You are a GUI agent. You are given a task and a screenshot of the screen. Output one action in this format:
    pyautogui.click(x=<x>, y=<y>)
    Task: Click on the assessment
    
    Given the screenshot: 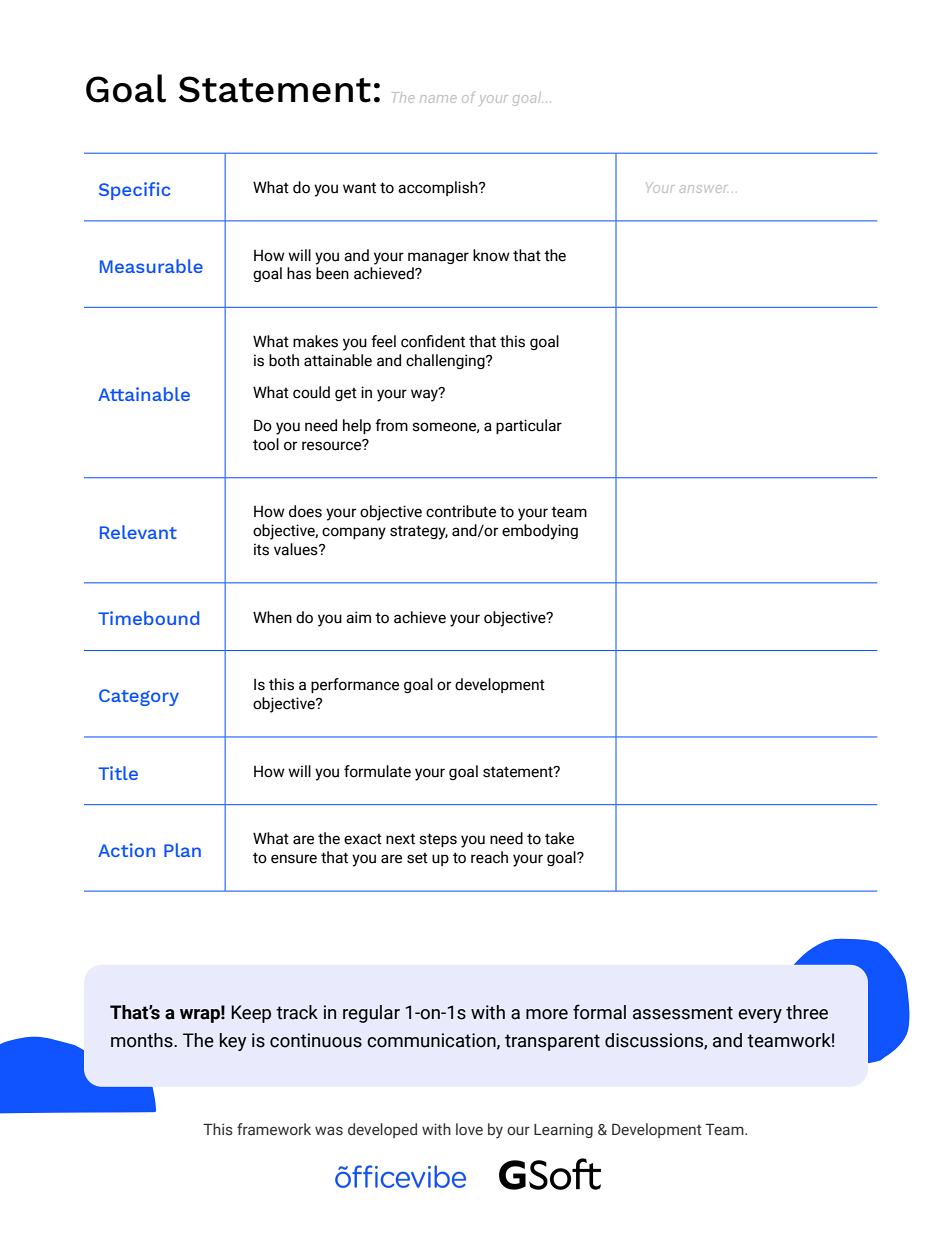 What is the action you would take?
    pyautogui.click(x=683, y=1013)
